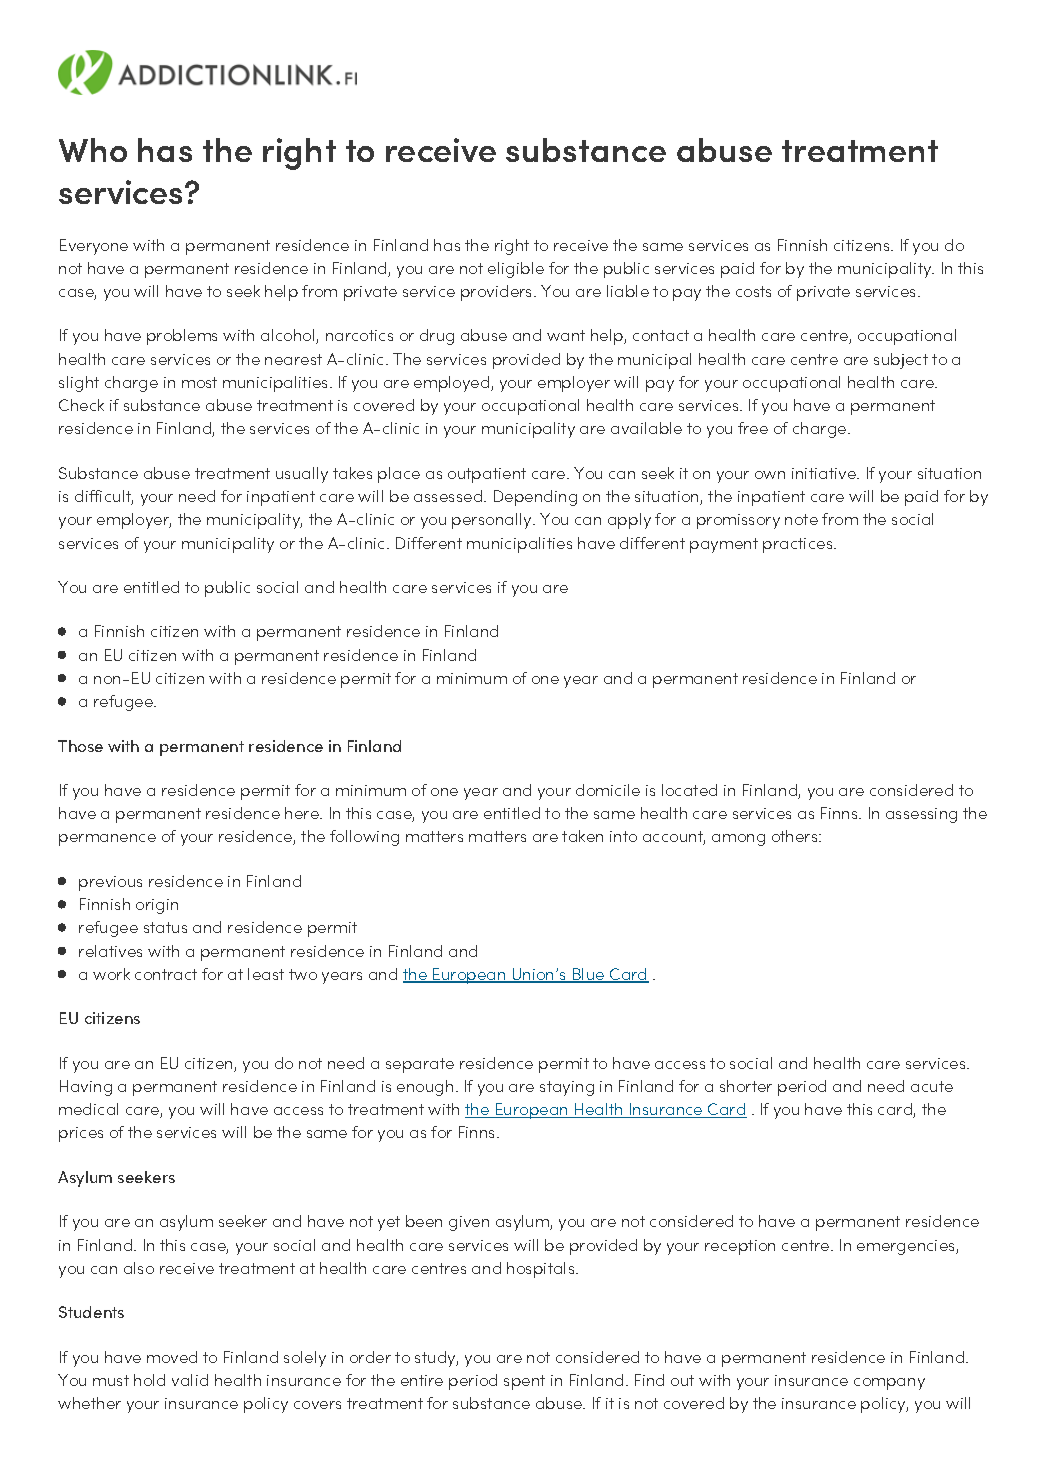 The height and width of the screenshot is (1483, 1048). What do you see at coordinates (93, 150) in the screenshot?
I see `Who` at bounding box center [93, 150].
